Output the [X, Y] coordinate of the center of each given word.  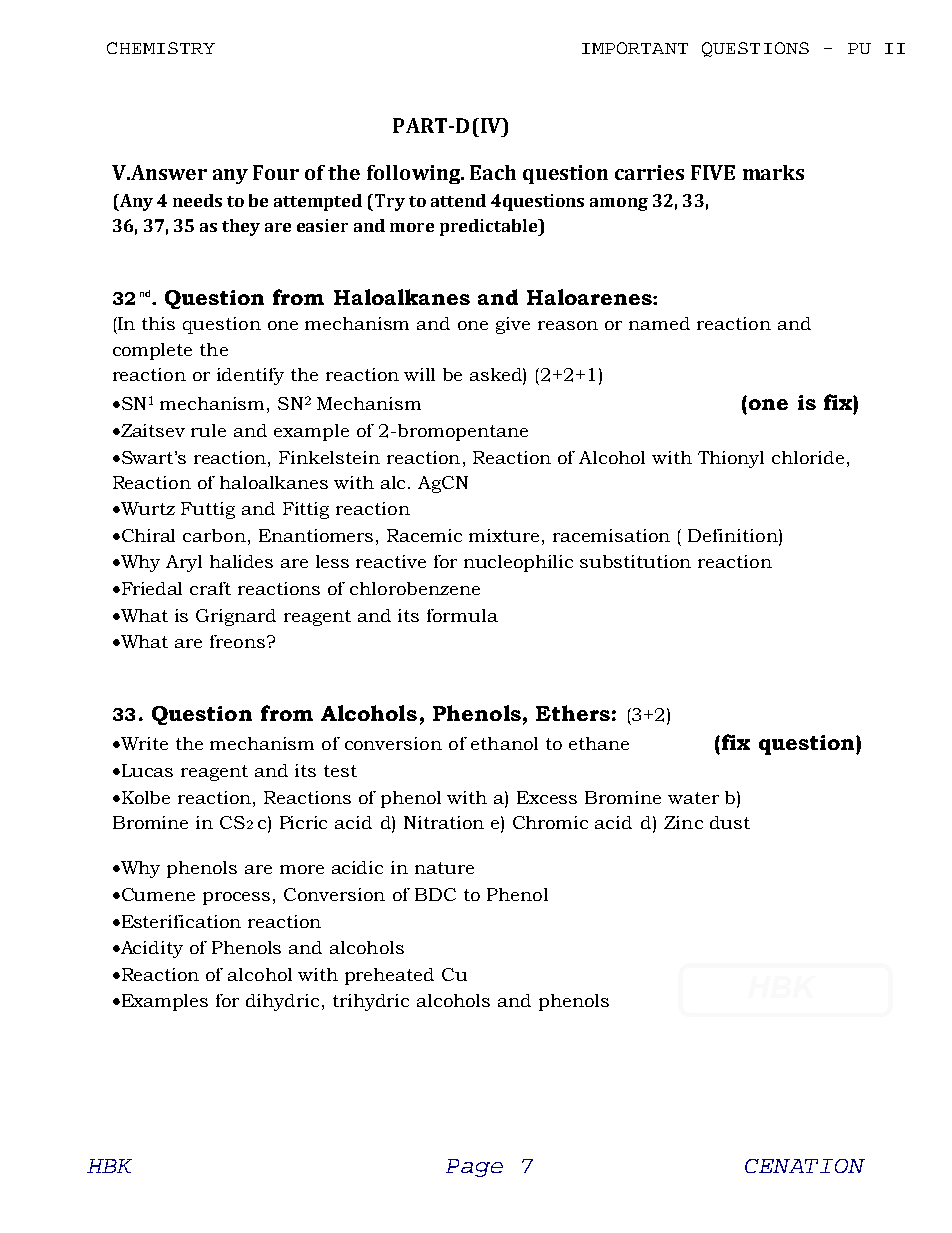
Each [493, 172]
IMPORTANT [635, 48]
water [693, 798]
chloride [808, 457]
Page [474, 1168]
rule [208, 430]
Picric [303, 822]
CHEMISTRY [161, 48]
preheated [389, 976]
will [419, 374]
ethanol [504, 743]
